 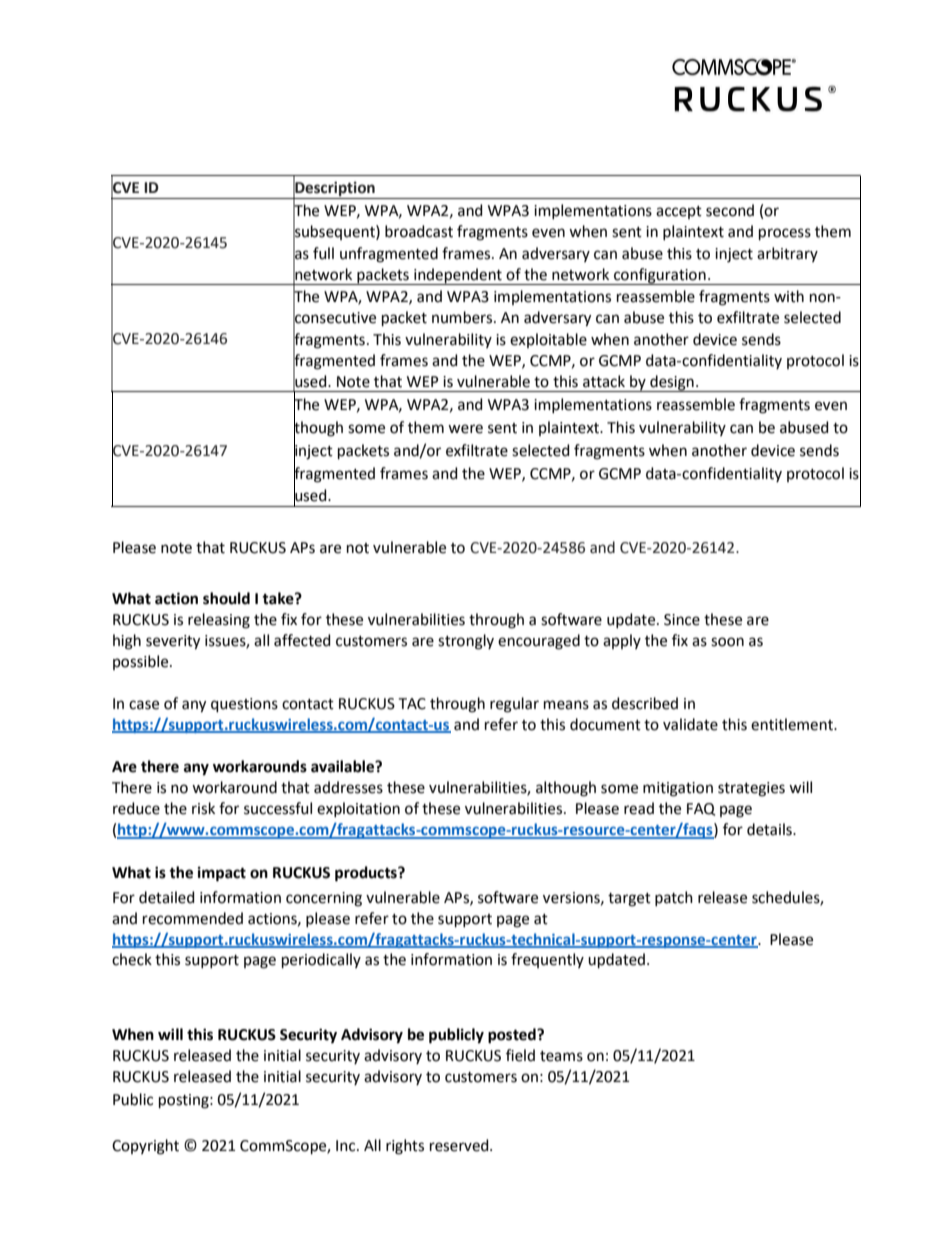 What do you see at coordinates (419, 231) in the page?
I see `broadcast` at bounding box center [419, 231].
